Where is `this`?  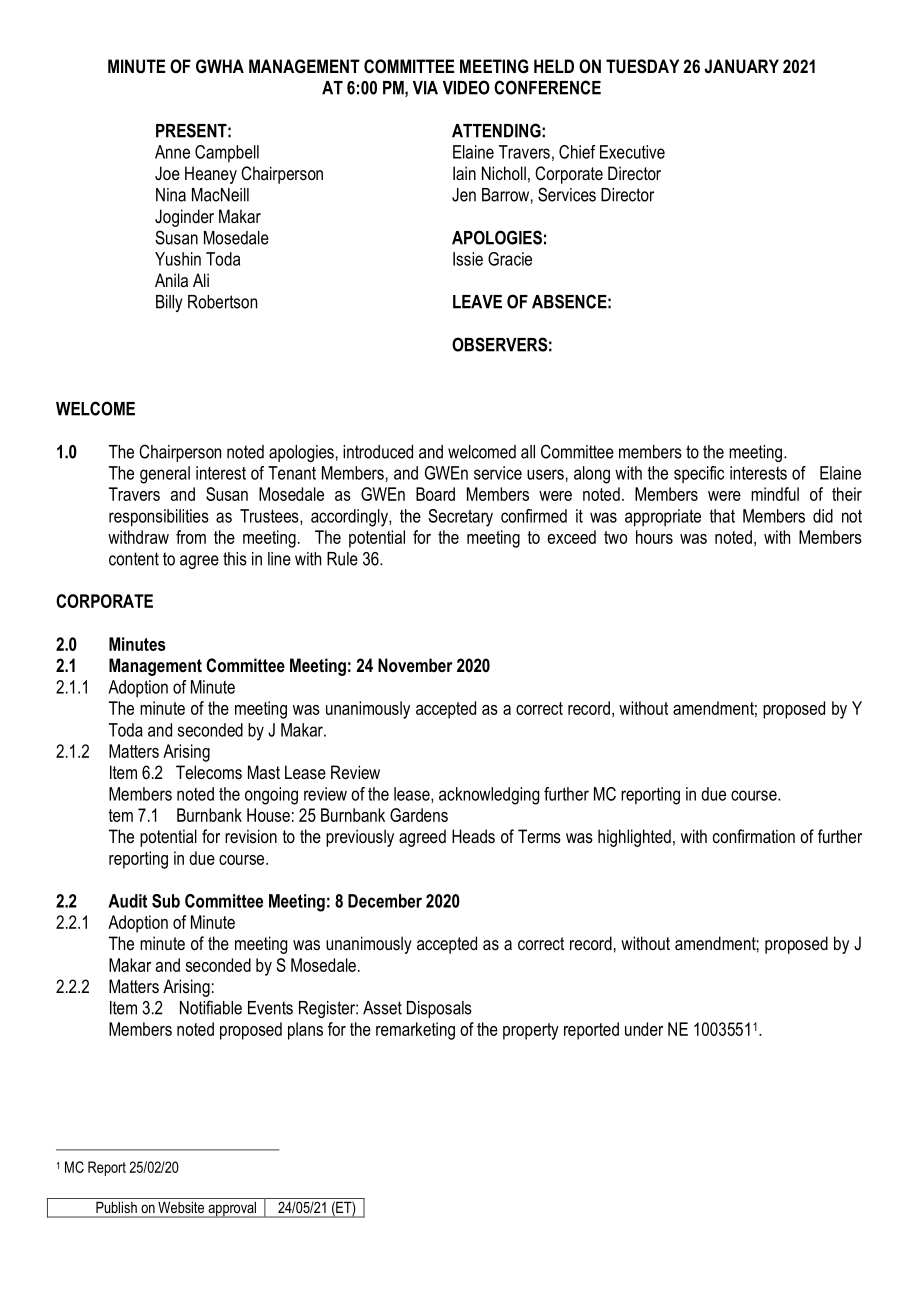
this is located at coordinates (235, 559).
